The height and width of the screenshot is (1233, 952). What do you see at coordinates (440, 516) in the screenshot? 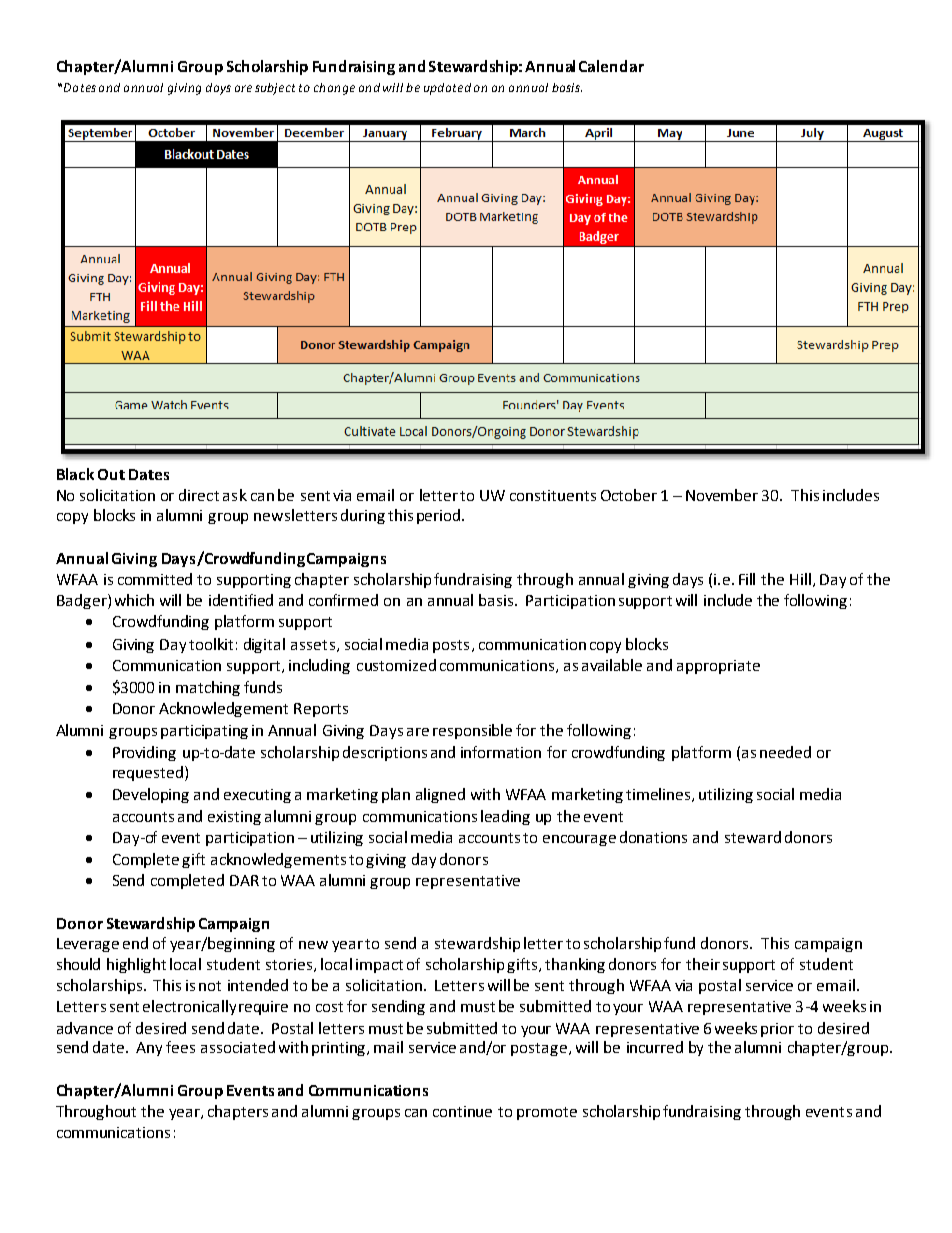
I see `period` at bounding box center [440, 516].
